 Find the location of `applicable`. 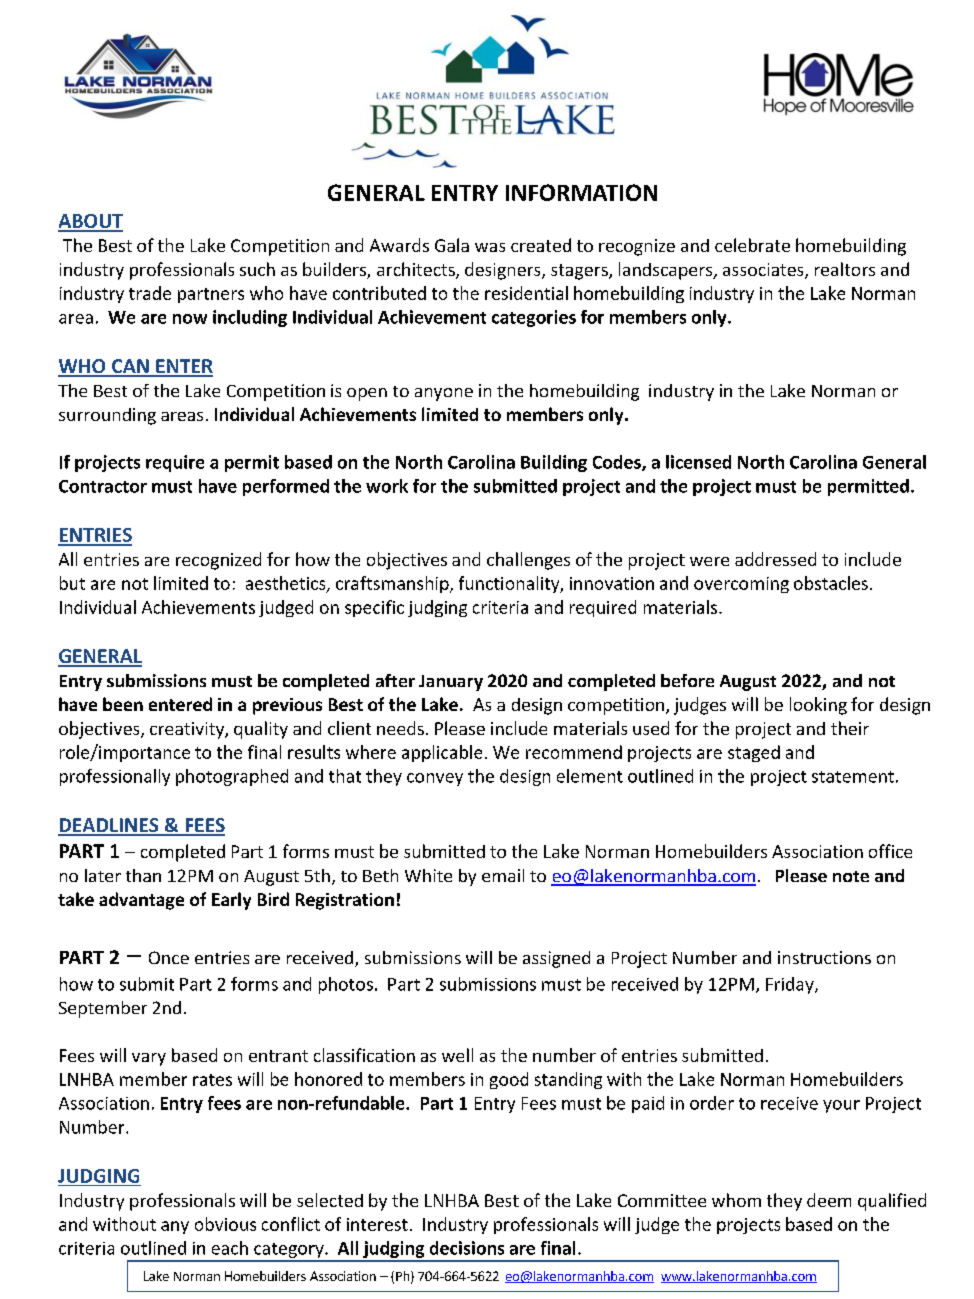

applicable is located at coordinates (442, 753).
